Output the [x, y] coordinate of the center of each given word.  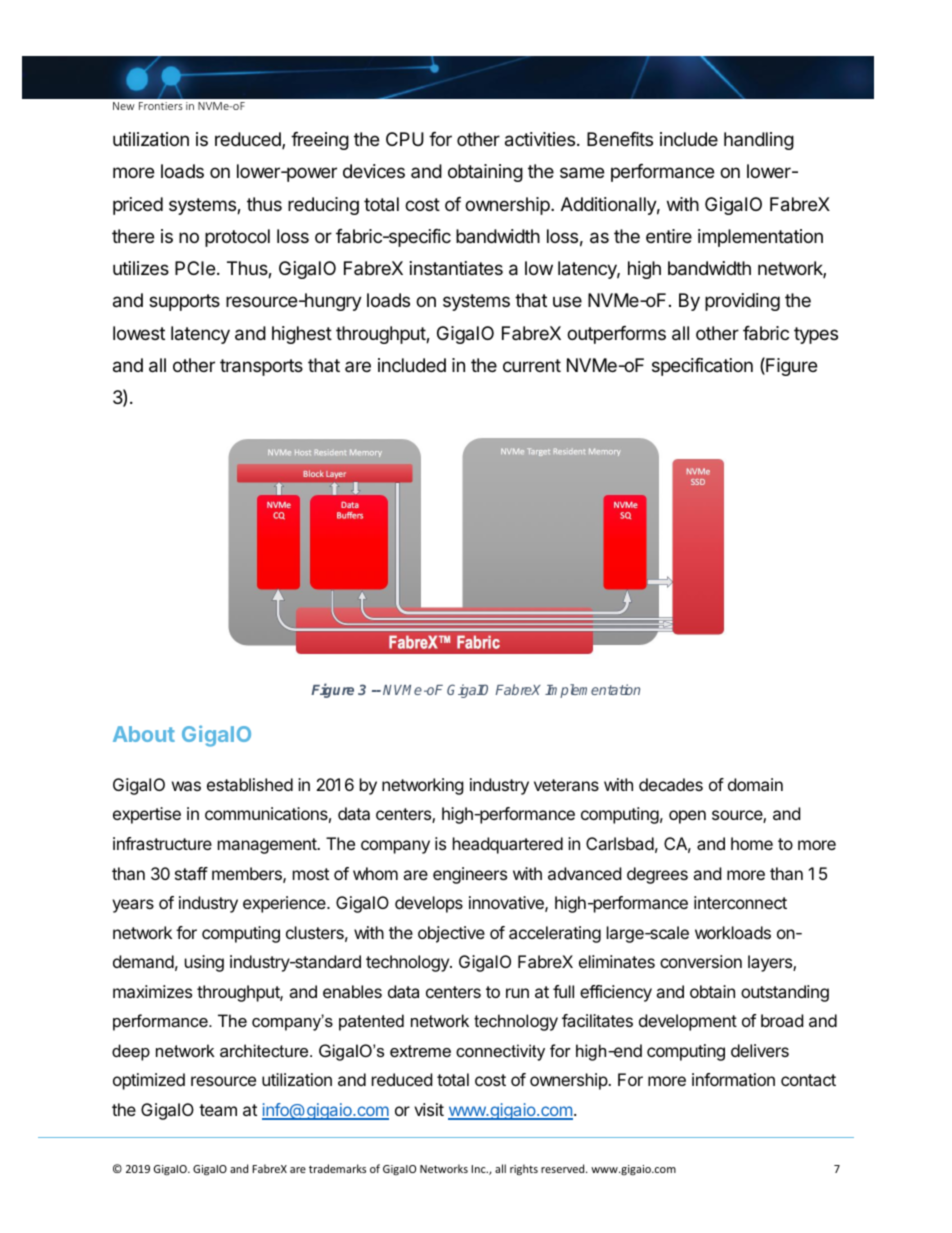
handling [759, 141]
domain [755, 784]
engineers [470, 875]
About [144, 734]
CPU [405, 139]
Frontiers [161, 106]
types [816, 335]
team [218, 1110]
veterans [566, 785]
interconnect [740, 902]
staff [191, 873]
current [532, 365]
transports [261, 367]
